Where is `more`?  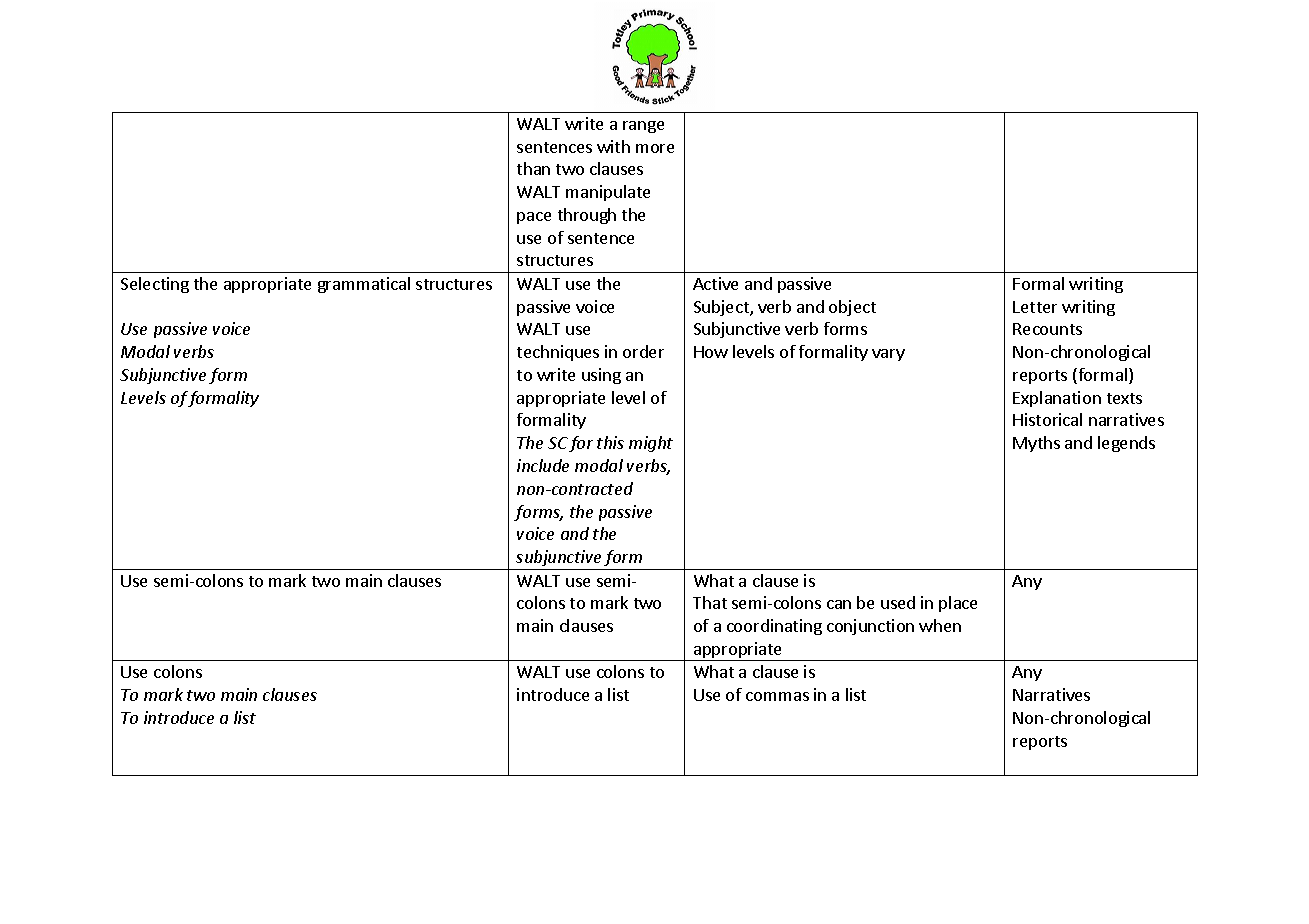 more is located at coordinates (655, 148).
